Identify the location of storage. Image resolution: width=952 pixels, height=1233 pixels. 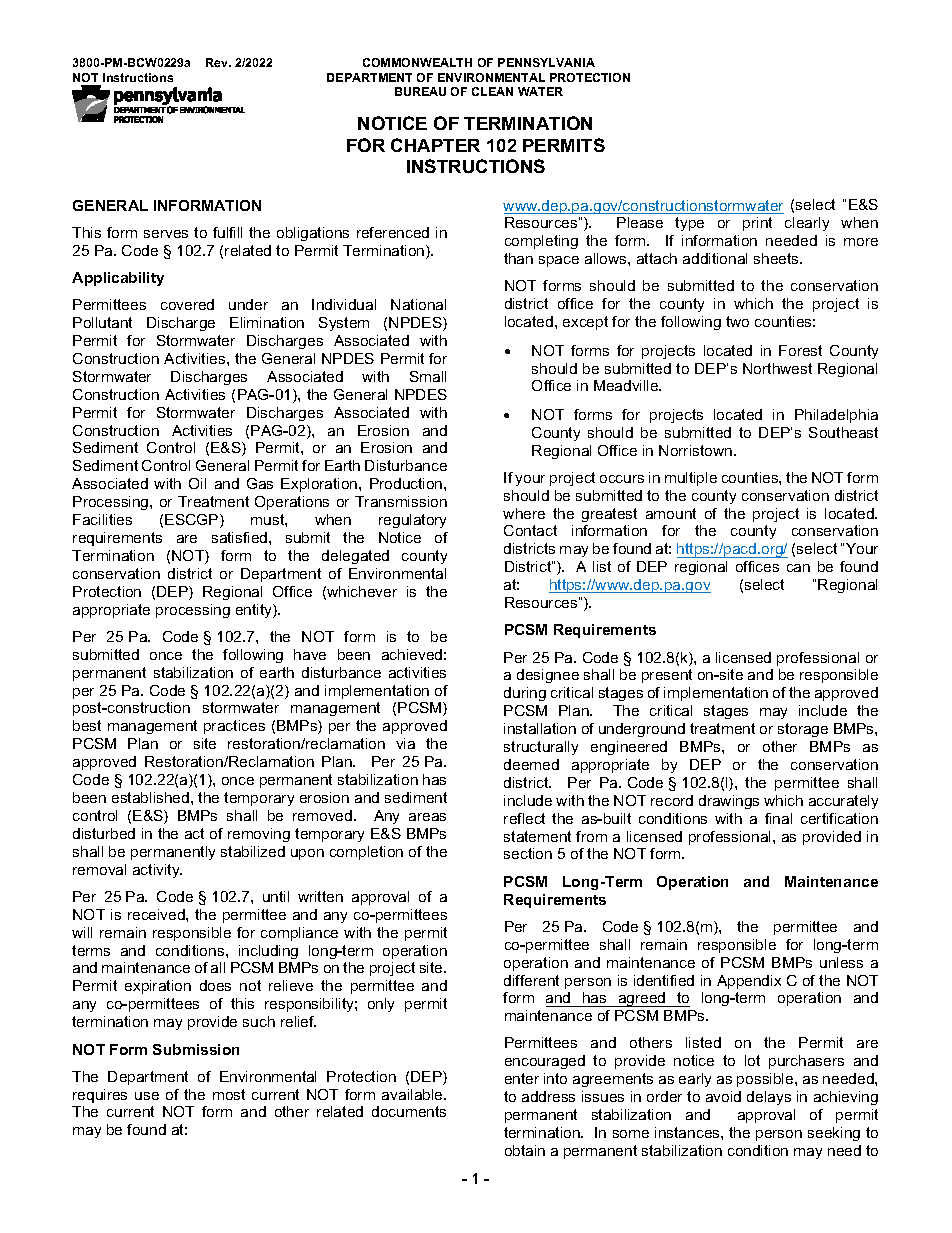
(803, 730).
